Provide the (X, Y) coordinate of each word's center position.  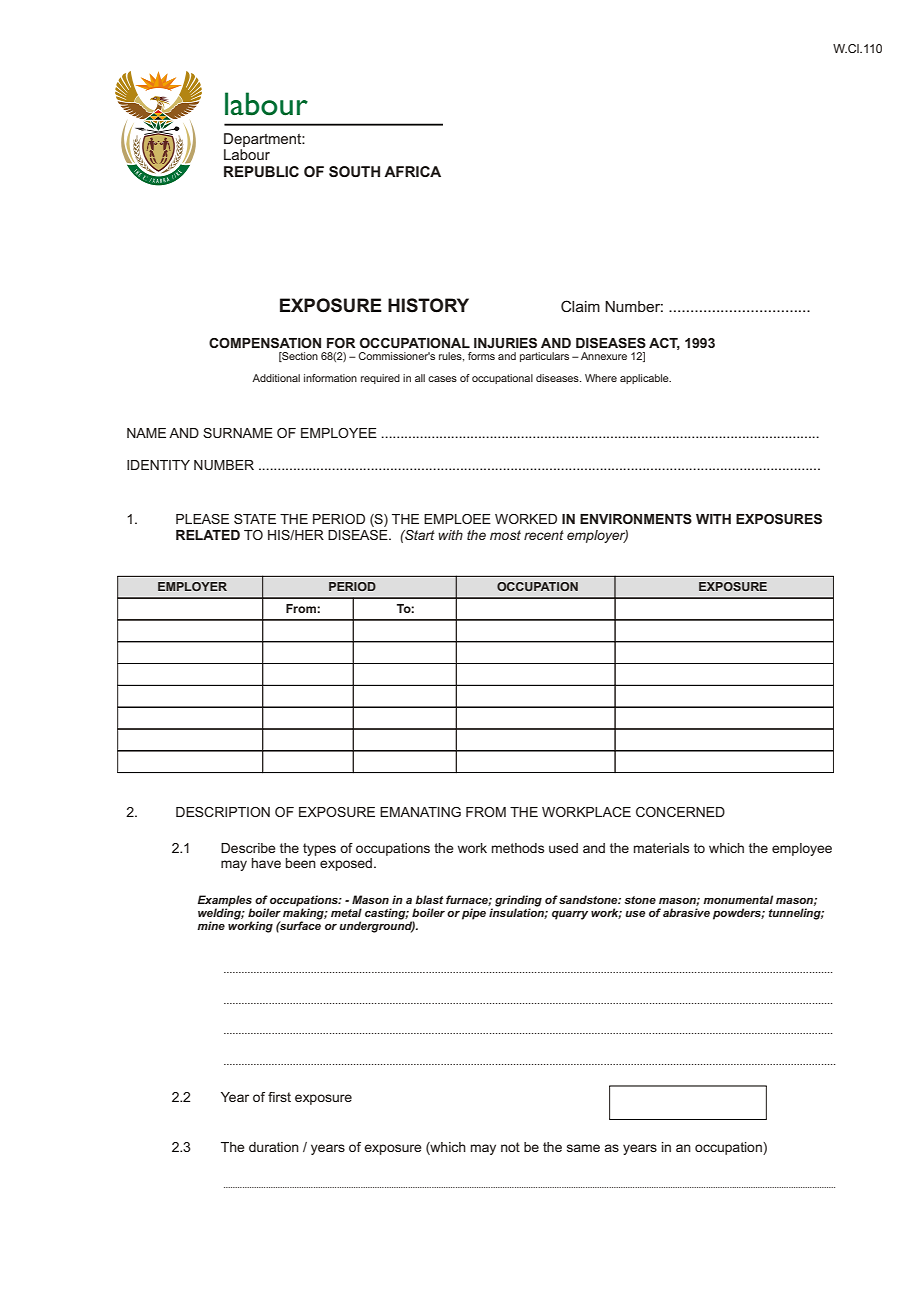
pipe (474, 914)
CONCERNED (680, 812)
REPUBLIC (261, 171)
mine (211, 925)
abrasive (686, 912)
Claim (580, 306)
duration (274, 1147)
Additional (276, 378)
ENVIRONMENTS (636, 519)
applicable (645, 379)
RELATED (208, 535)
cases (442, 379)
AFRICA (412, 171)
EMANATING (420, 812)
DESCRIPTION (223, 812)
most (505, 535)
